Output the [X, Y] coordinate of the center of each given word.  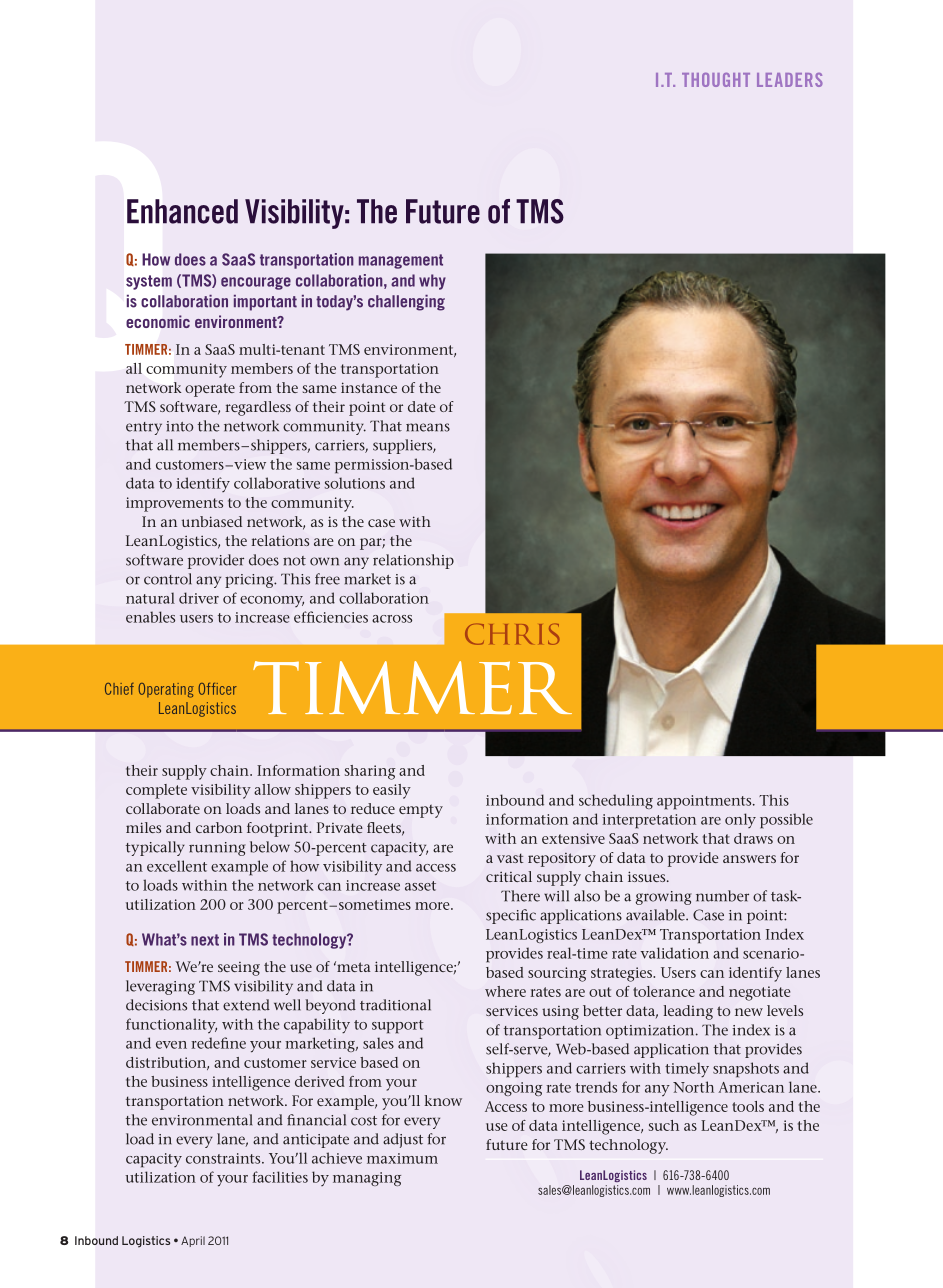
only [740, 820]
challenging [406, 303]
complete [156, 791]
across [392, 619]
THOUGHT [716, 80]
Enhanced [182, 211]
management [401, 261]
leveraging [160, 987]
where [505, 991]
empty [421, 811]
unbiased [212, 521]
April [193, 1241]
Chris [512, 634]
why [432, 282]
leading [688, 1012]
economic [158, 321]
